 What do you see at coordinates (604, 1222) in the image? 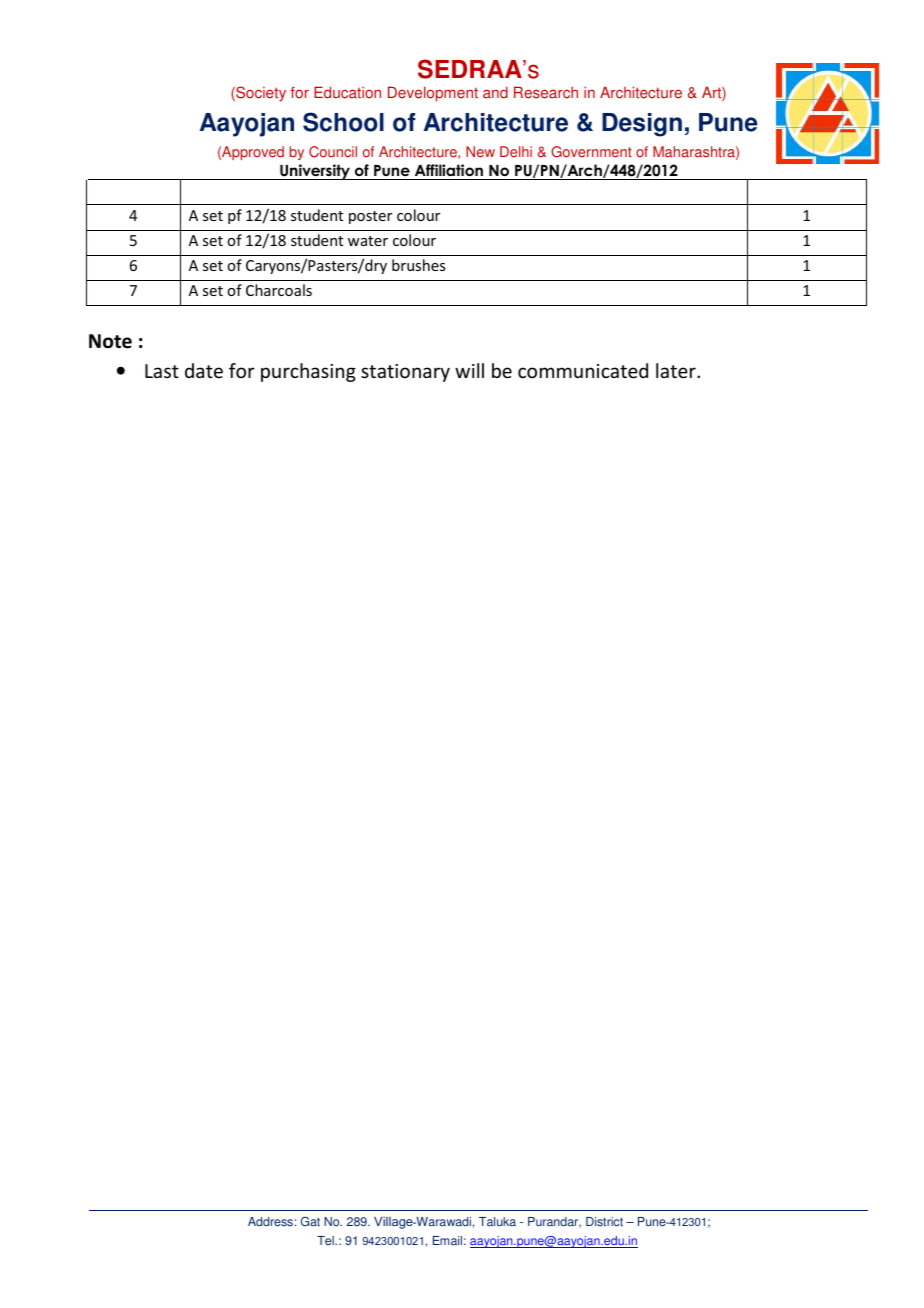
I see `District` at bounding box center [604, 1222].
